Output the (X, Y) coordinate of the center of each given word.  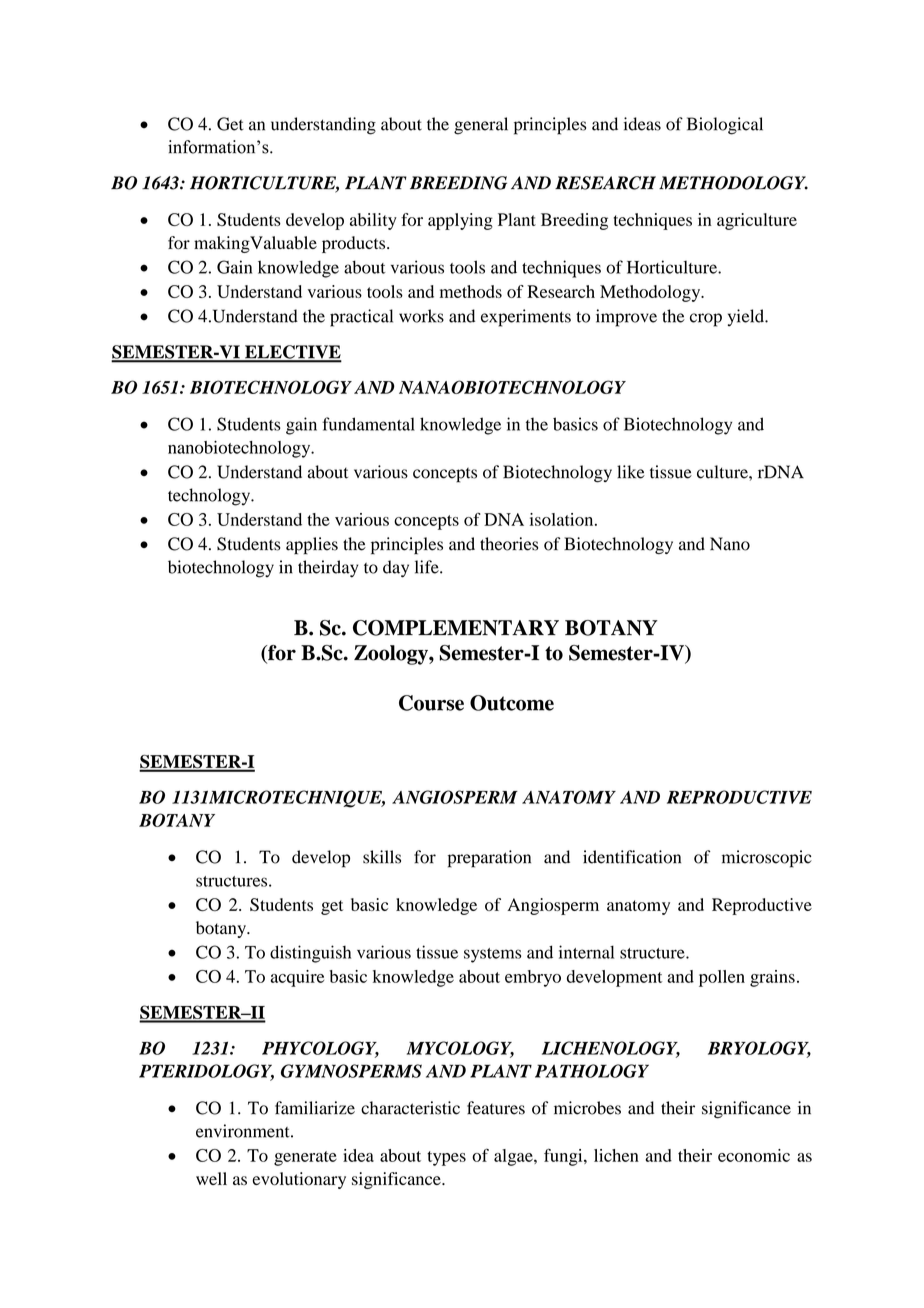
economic (754, 1155)
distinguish (310, 954)
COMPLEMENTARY (456, 628)
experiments (526, 318)
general (481, 126)
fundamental (368, 424)
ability (373, 221)
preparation (489, 859)
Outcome (512, 703)
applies (312, 546)
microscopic (767, 859)
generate (305, 1158)
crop (706, 320)
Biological (725, 126)
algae (514, 1157)
